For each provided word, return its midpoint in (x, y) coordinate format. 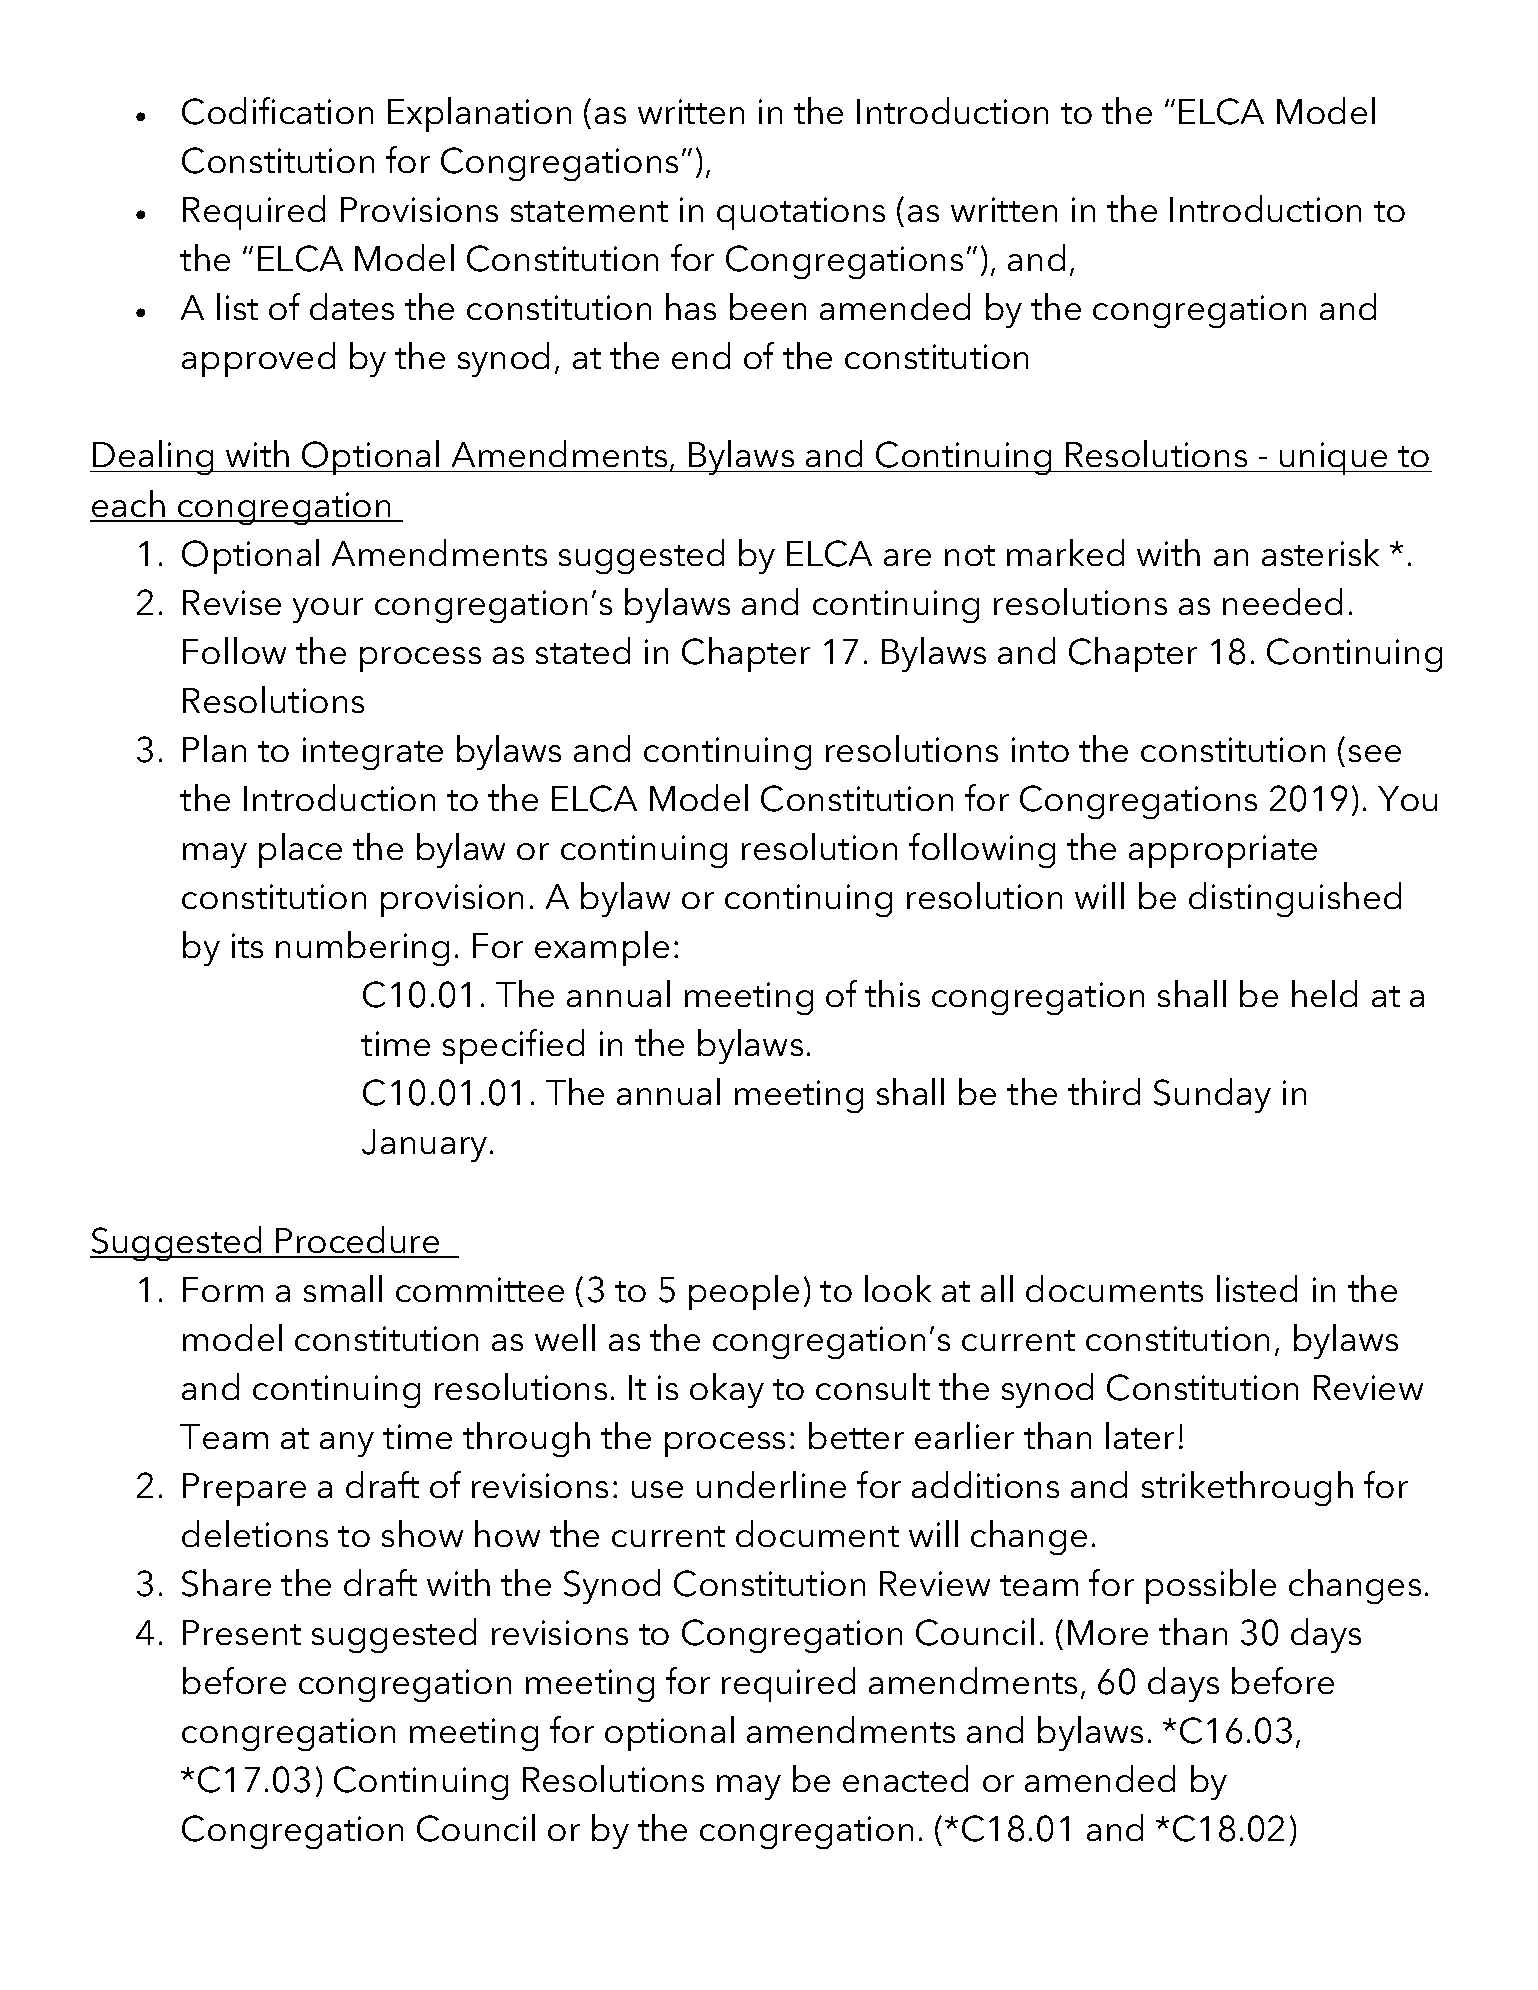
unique (1334, 458)
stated (583, 650)
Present (242, 1632)
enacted (905, 1778)
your (328, 610)
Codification (277, 111)
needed (1282, 601)
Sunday (1212, 1095)
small (343, 1288)
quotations (801, 213)
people (744, 1292)
